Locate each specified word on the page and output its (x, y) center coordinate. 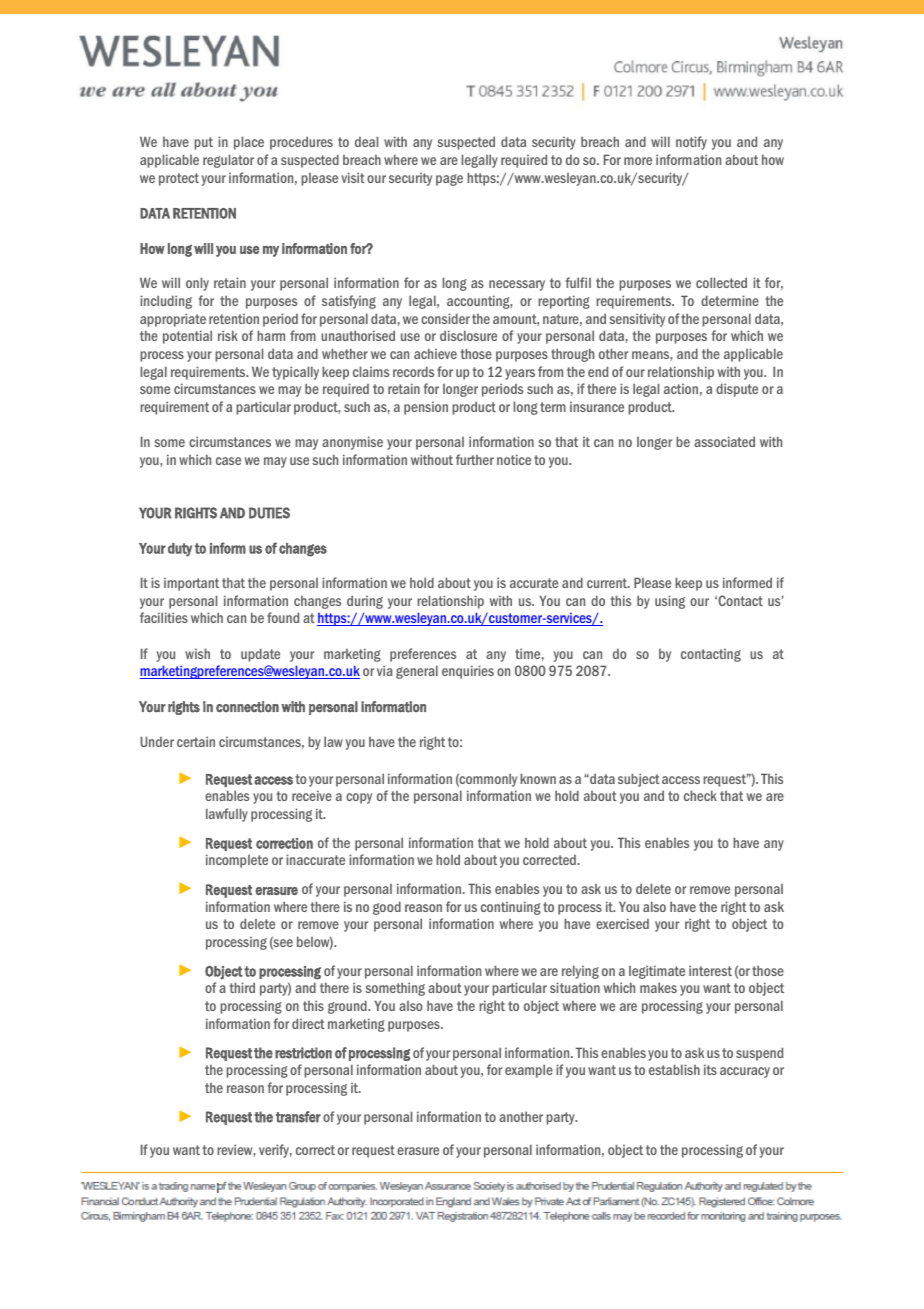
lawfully (227, 815)
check (700, 795)
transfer (298, 1117)
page (449, 180)
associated (724, 441)
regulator (228, 161)
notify (691, 143)
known (538, 778)
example (529, 1071)
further (475, 459)
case (228, 461)
